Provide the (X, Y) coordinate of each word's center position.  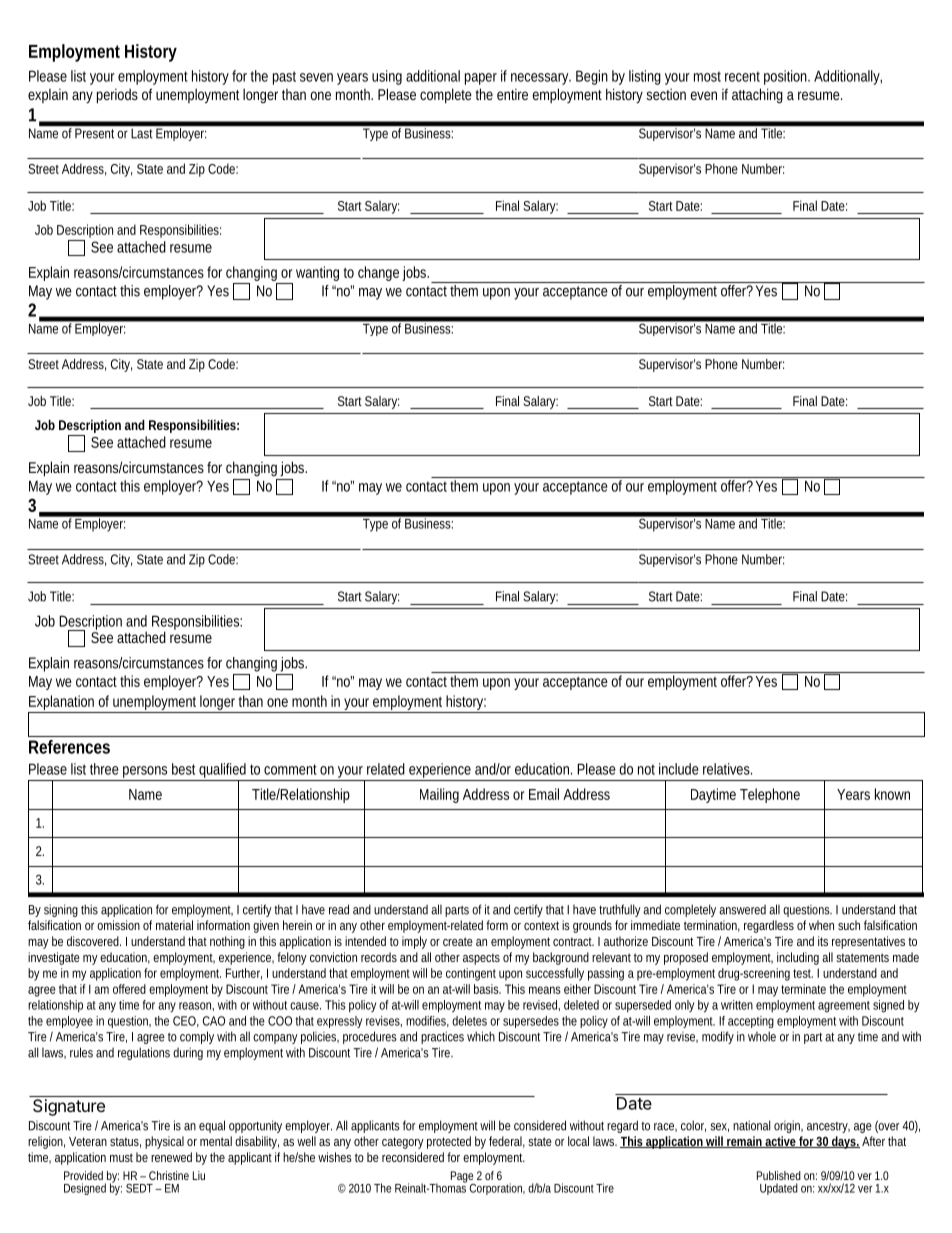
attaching (757, 96)
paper (481, 79)
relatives (727, 769)
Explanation (62, 704)
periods (117, 96)
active (780, 1142)
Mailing (439, 795)
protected (449, 1142)
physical (164, 1142)
